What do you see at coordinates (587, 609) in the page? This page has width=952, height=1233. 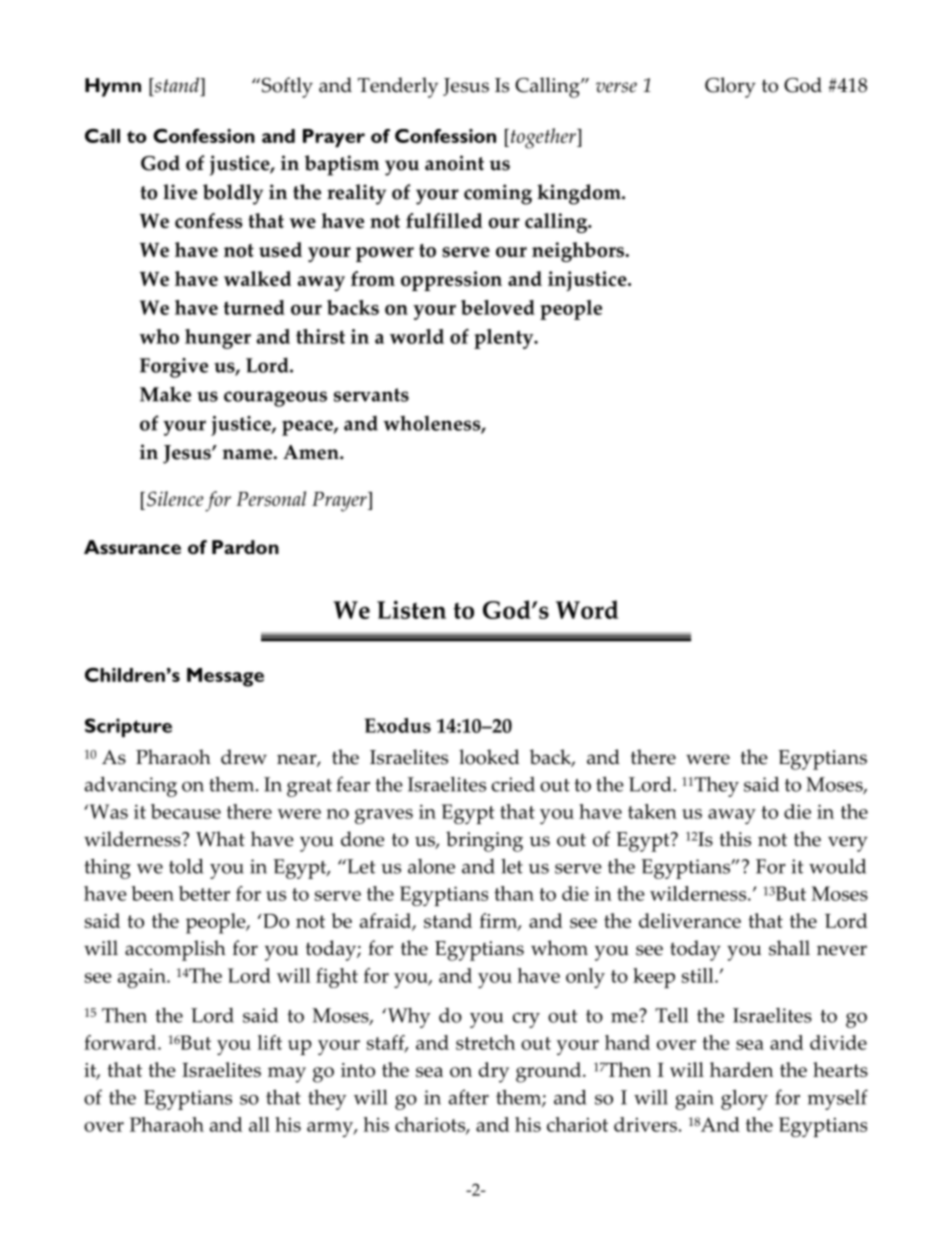 I see `Word` at bounding box center [587, 609].
